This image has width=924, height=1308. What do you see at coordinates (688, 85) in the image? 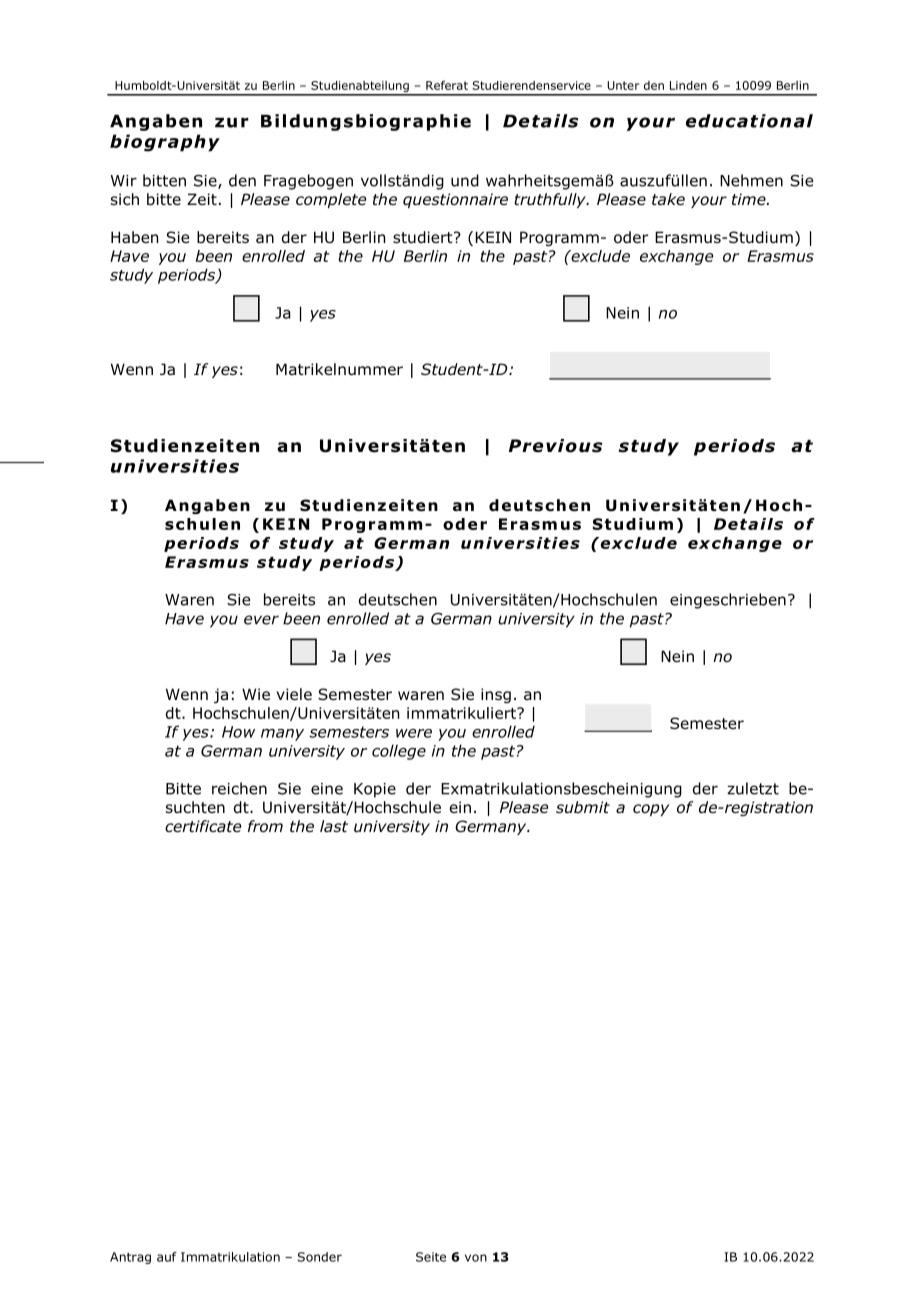
I see `Linden` at bounding box center [688, 85].
